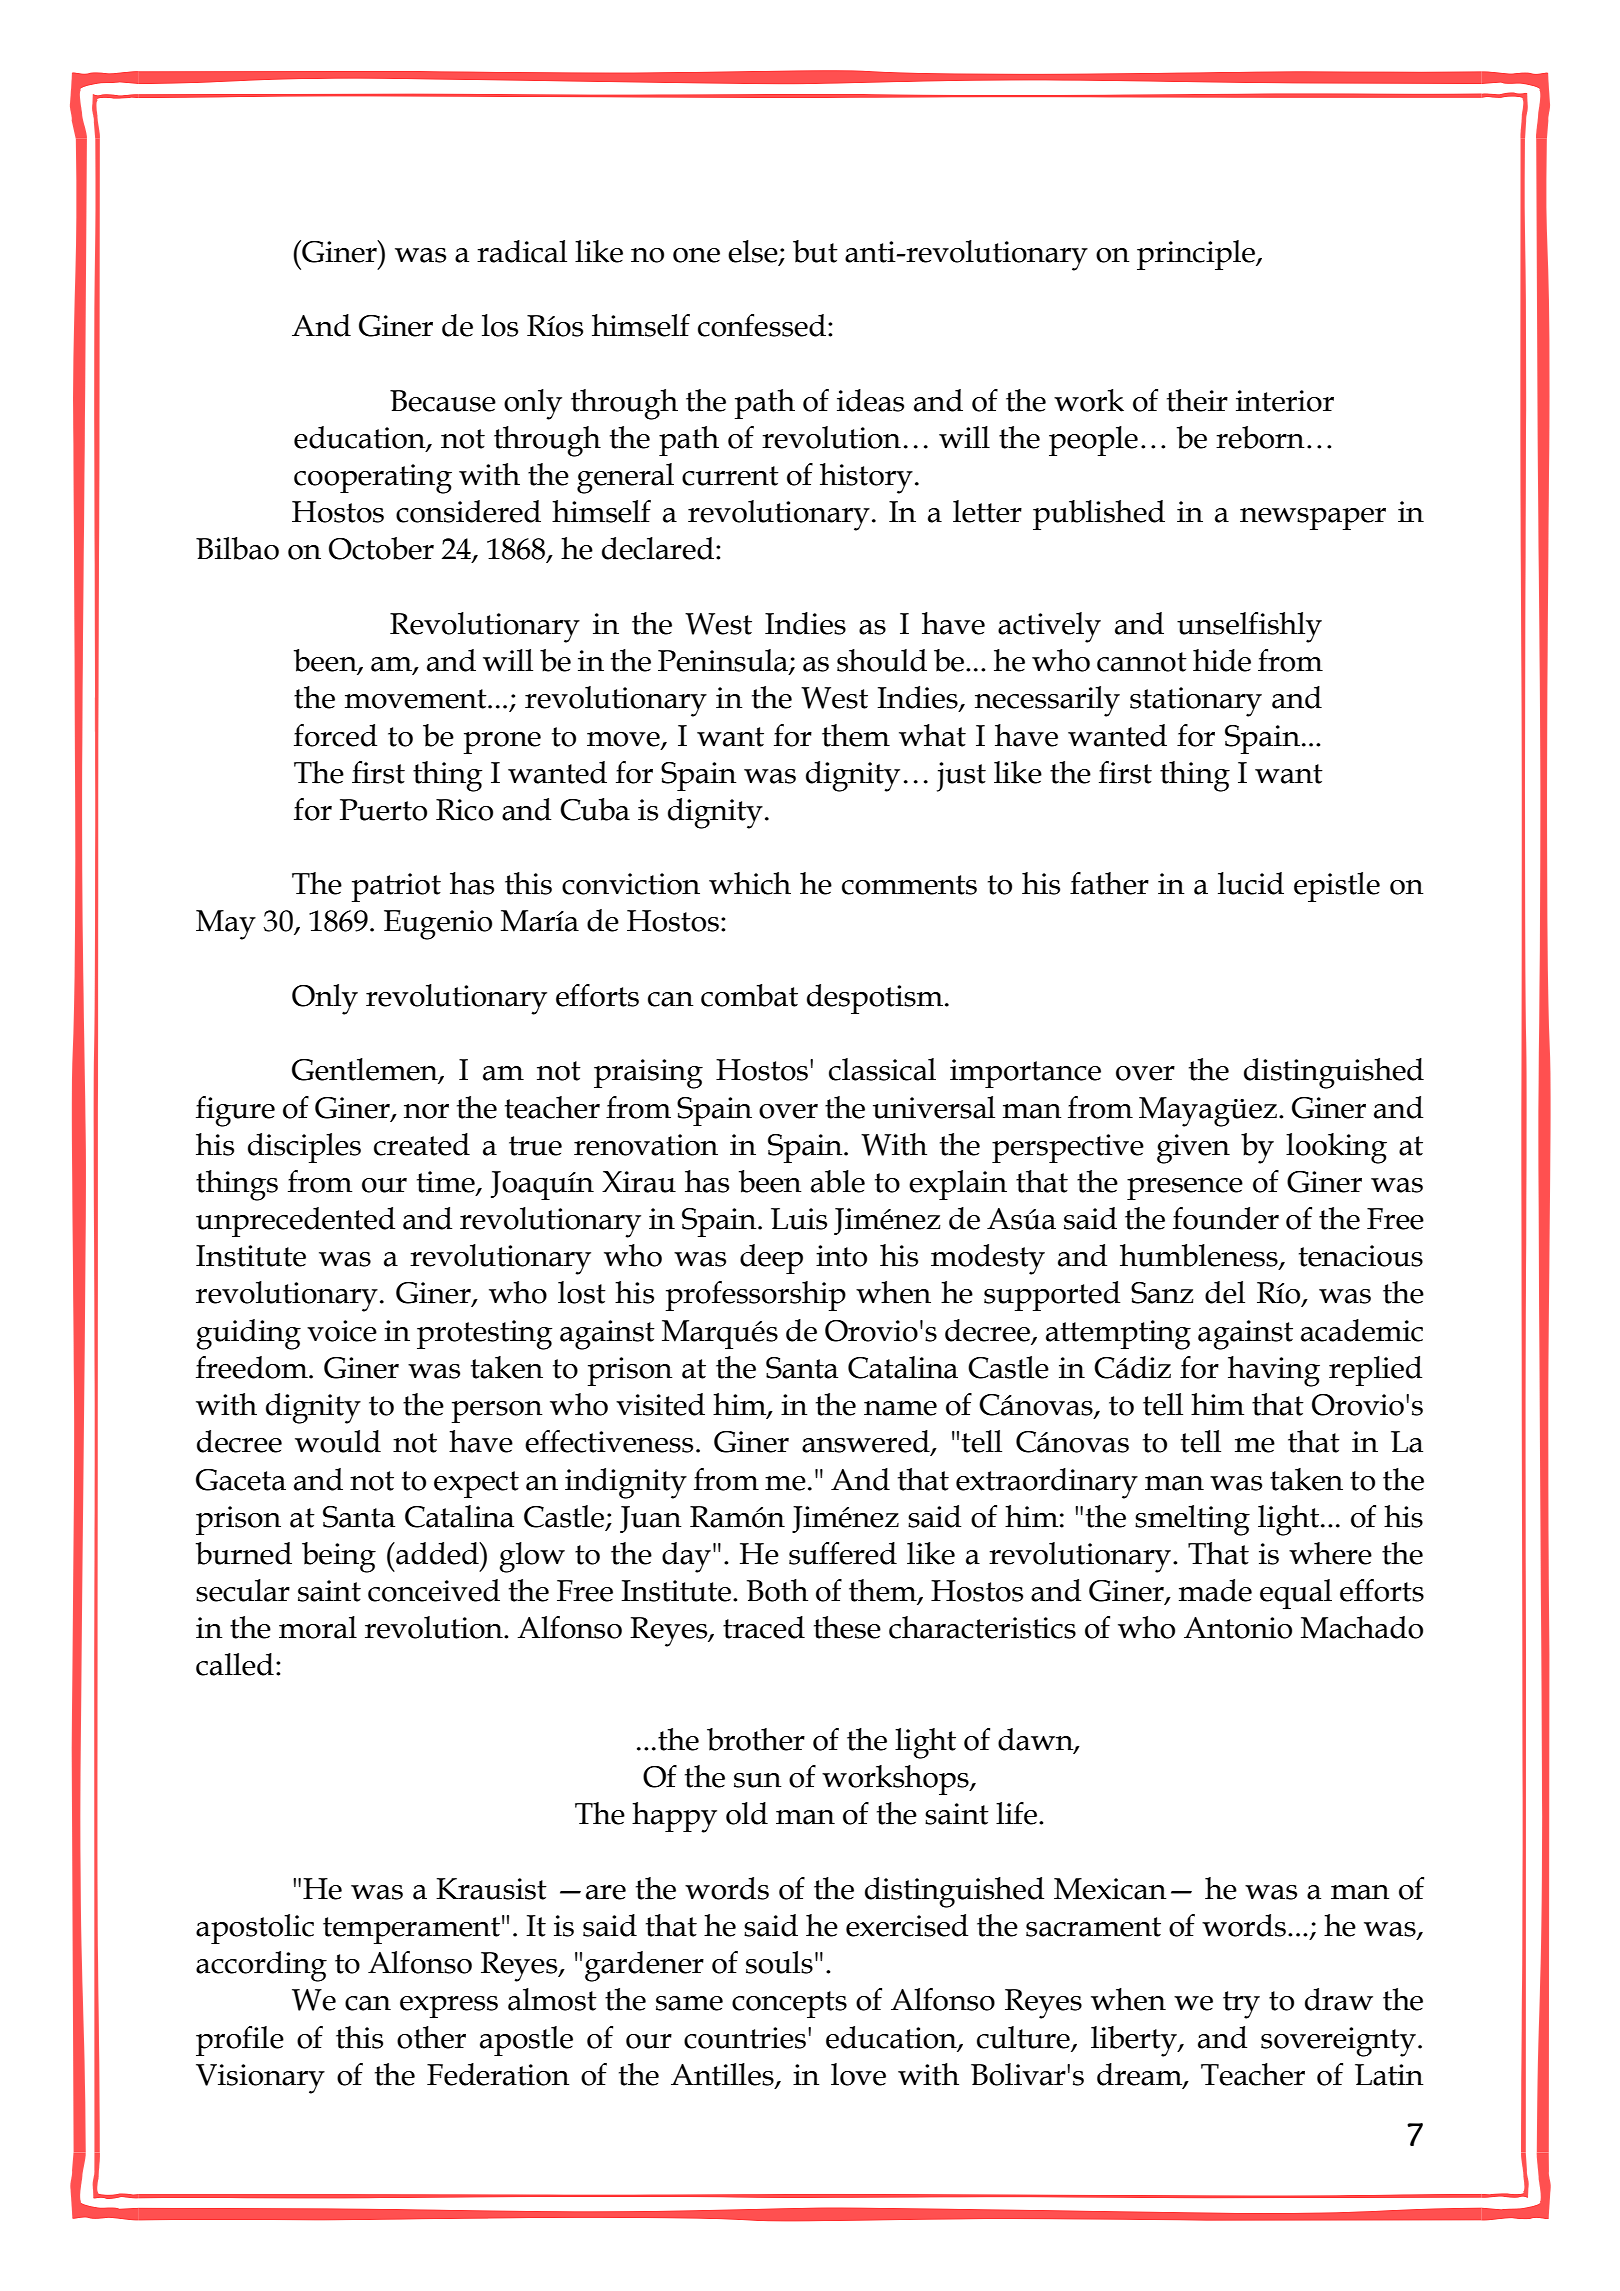 This document has height=2291, width=1620. Describe the element at coordinates (1193, 1149) in the document. I see `given` at that location.
